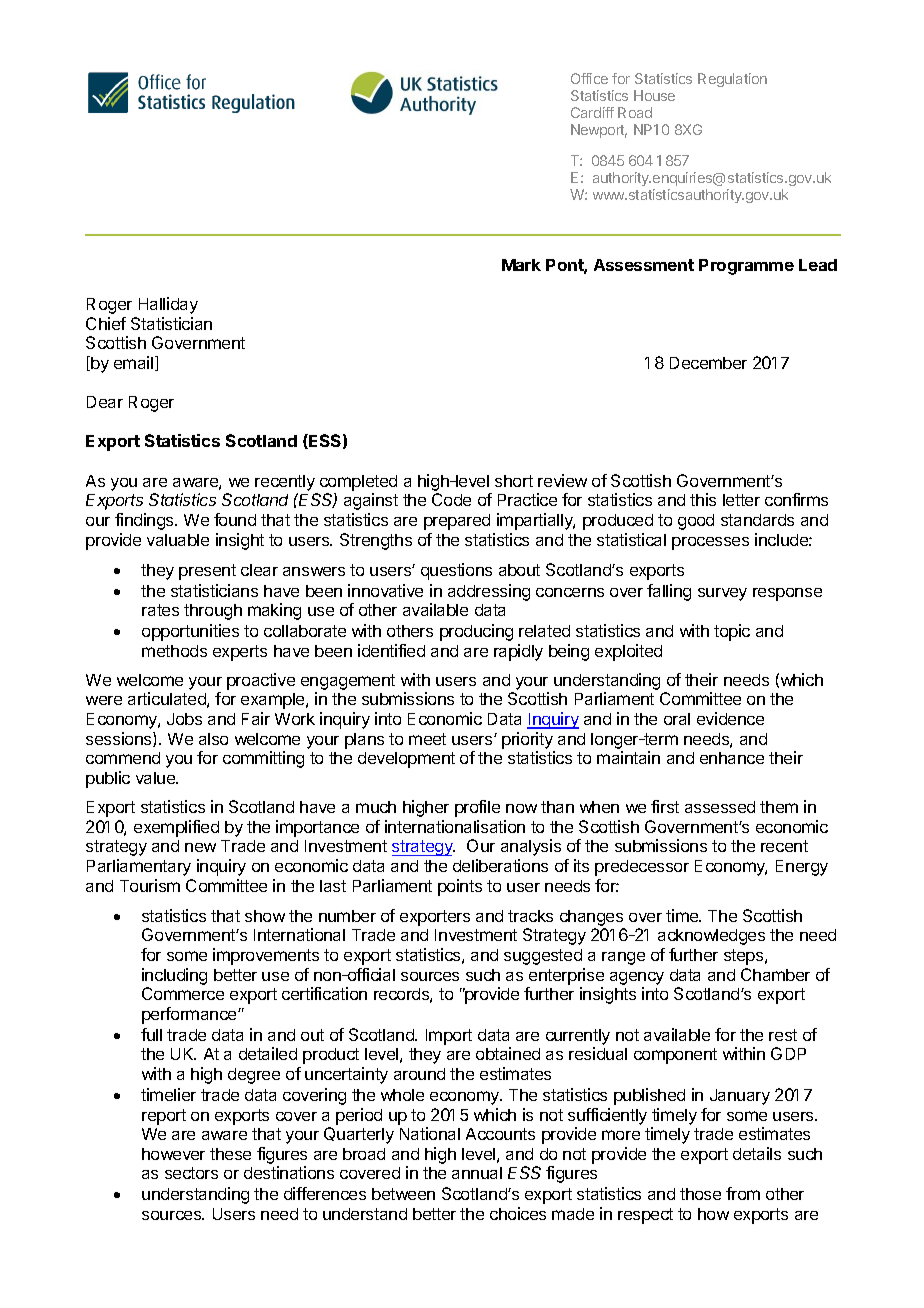 Image resolution: width=924 pixels, height=1308 pixels. I want to click on from, so click(743, 1193).
